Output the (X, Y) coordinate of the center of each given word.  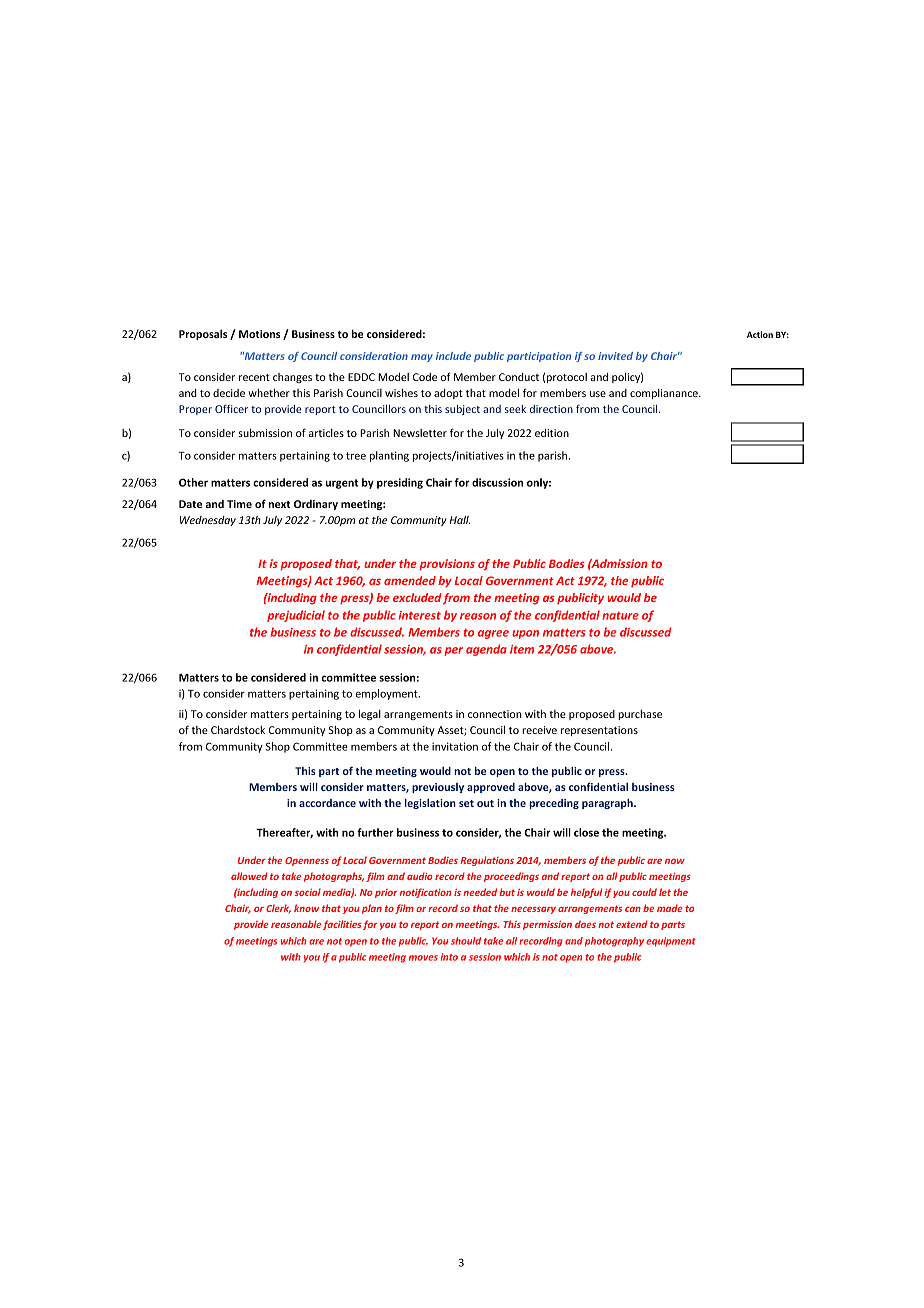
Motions (259, 334)
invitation (455, 746)
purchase (640, 715)
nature (620, 616)
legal (370, 714)
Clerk (278, 909)
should (466, 941)
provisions (447, 565)
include (453, 356)
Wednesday (208, 521)
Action (760, 334)
